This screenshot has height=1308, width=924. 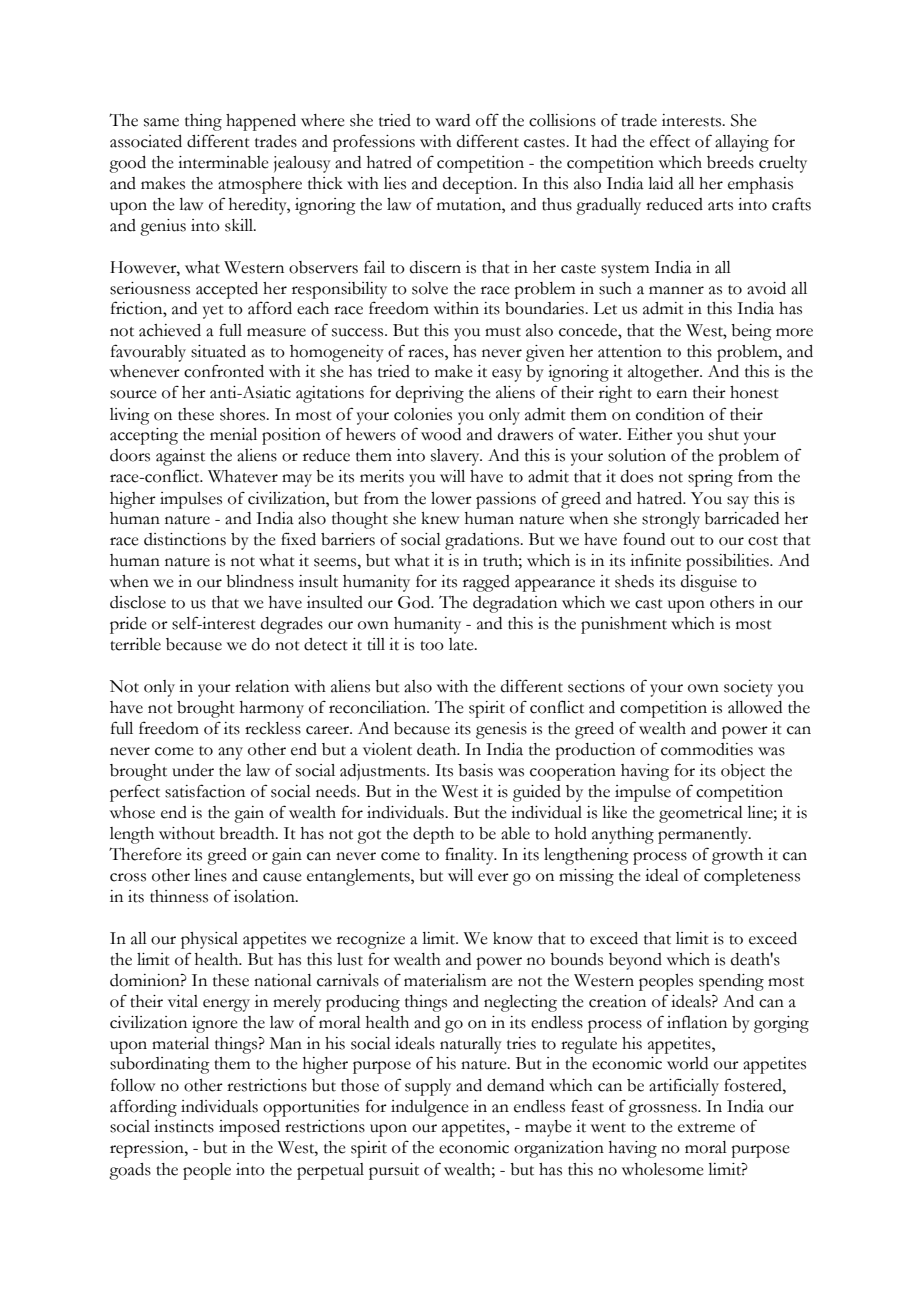 What do you see at coordinates (730, 162) in the screenshot?
I see `breeds` at bounding box center [730, 162].
